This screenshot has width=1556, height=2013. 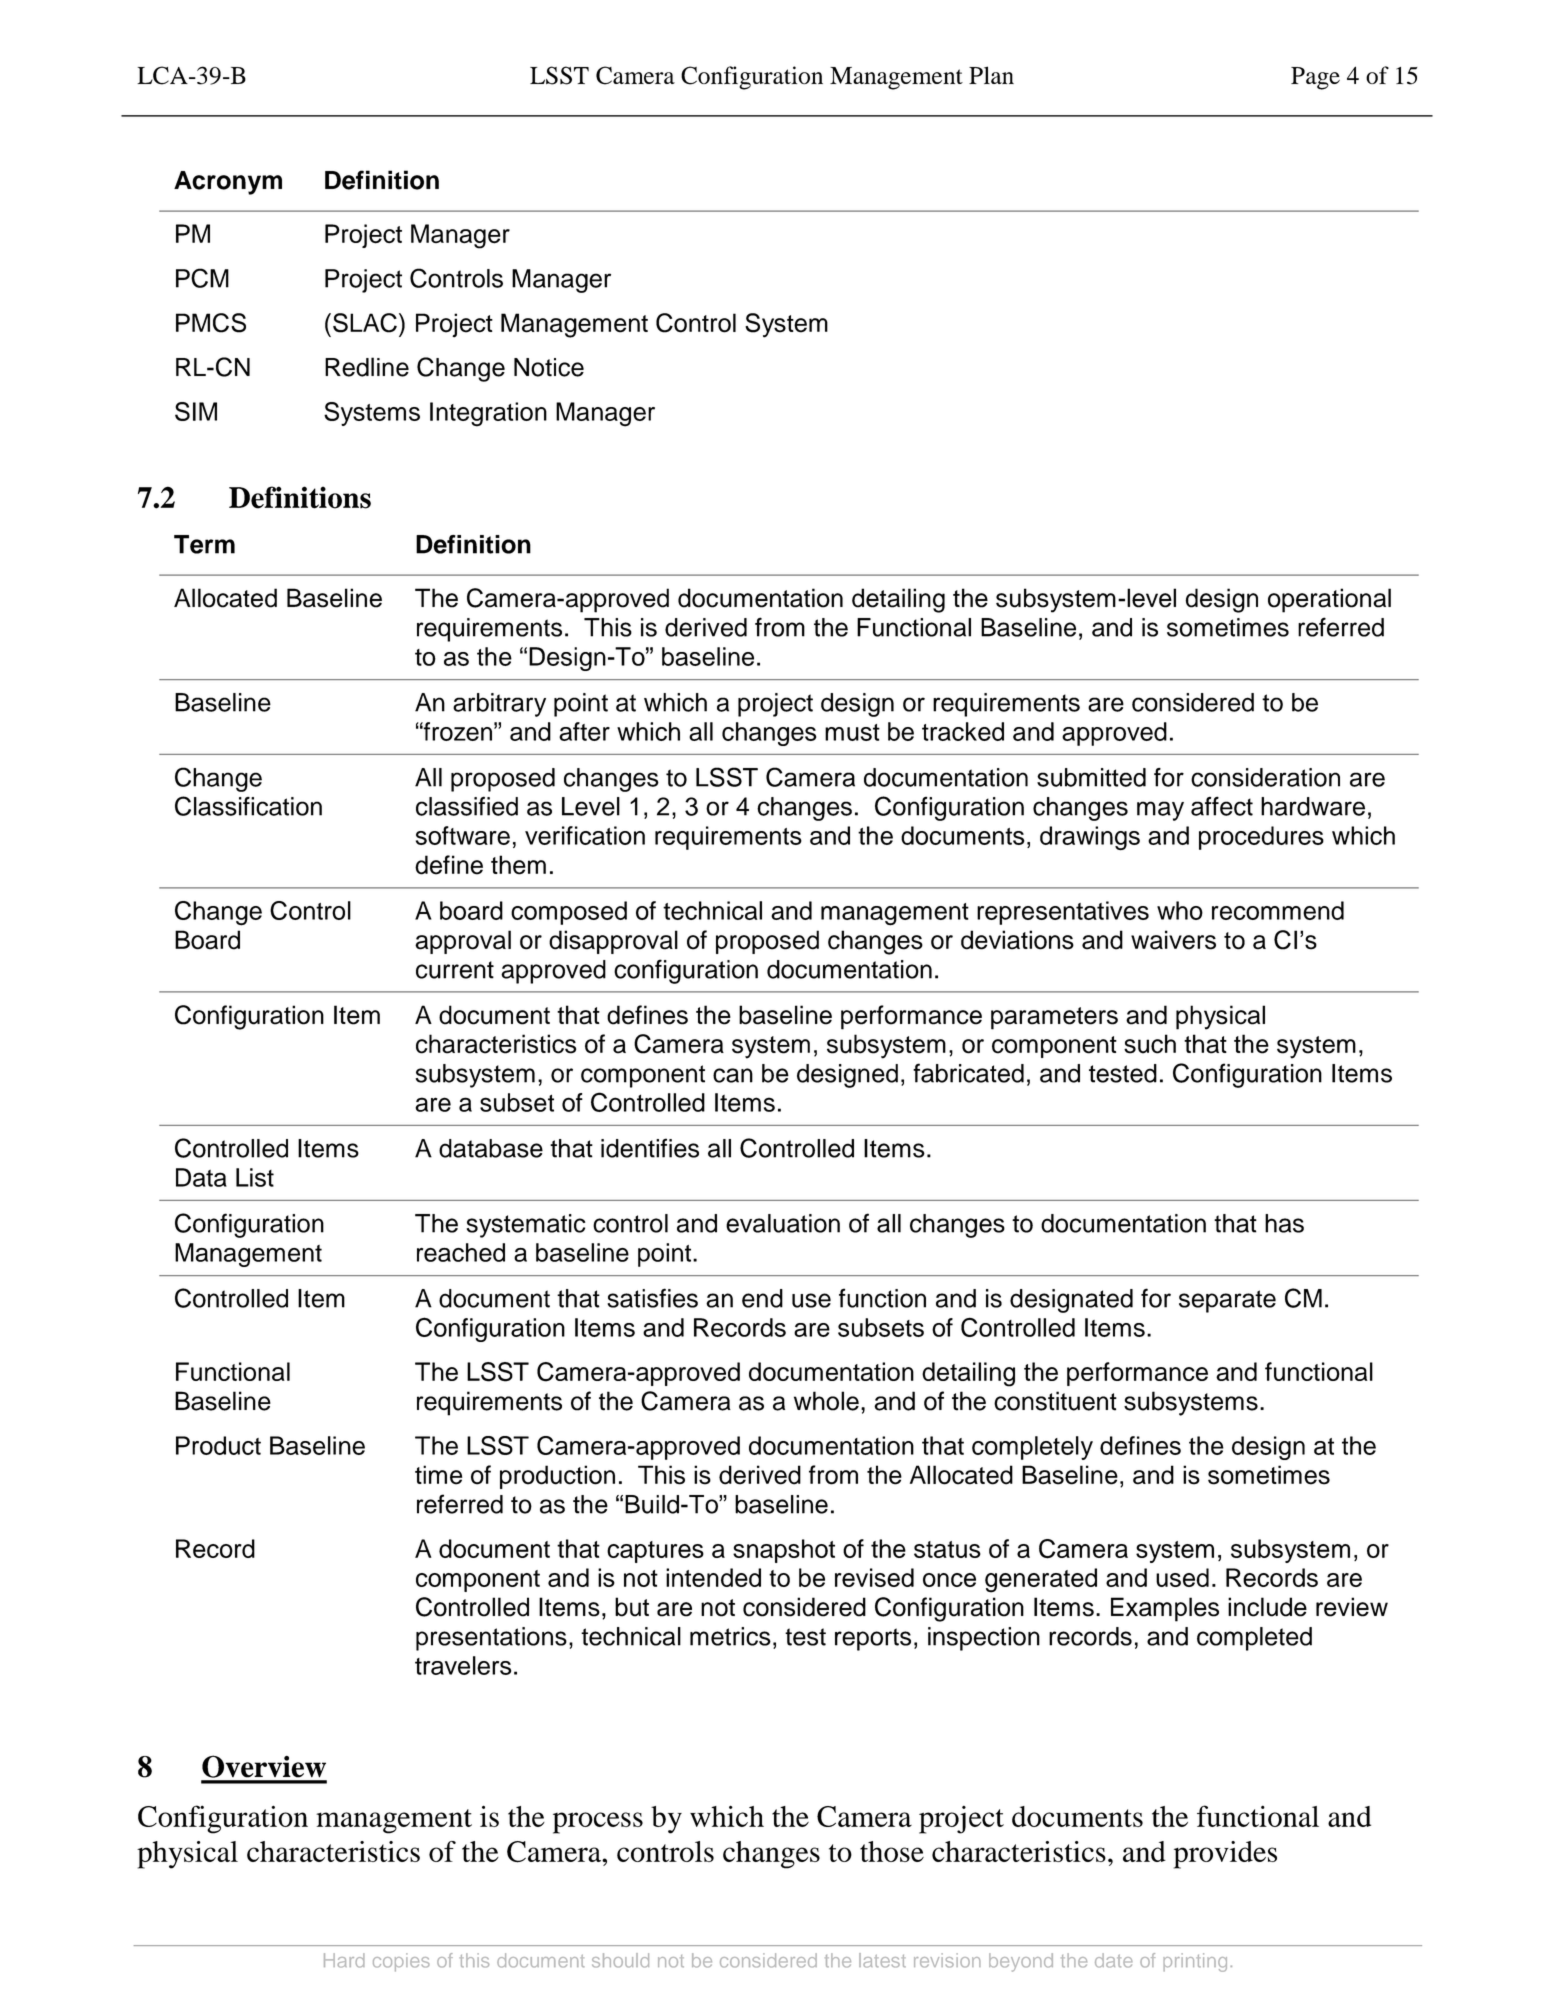 I want to click on copies, so click(x=401, y=1962).
